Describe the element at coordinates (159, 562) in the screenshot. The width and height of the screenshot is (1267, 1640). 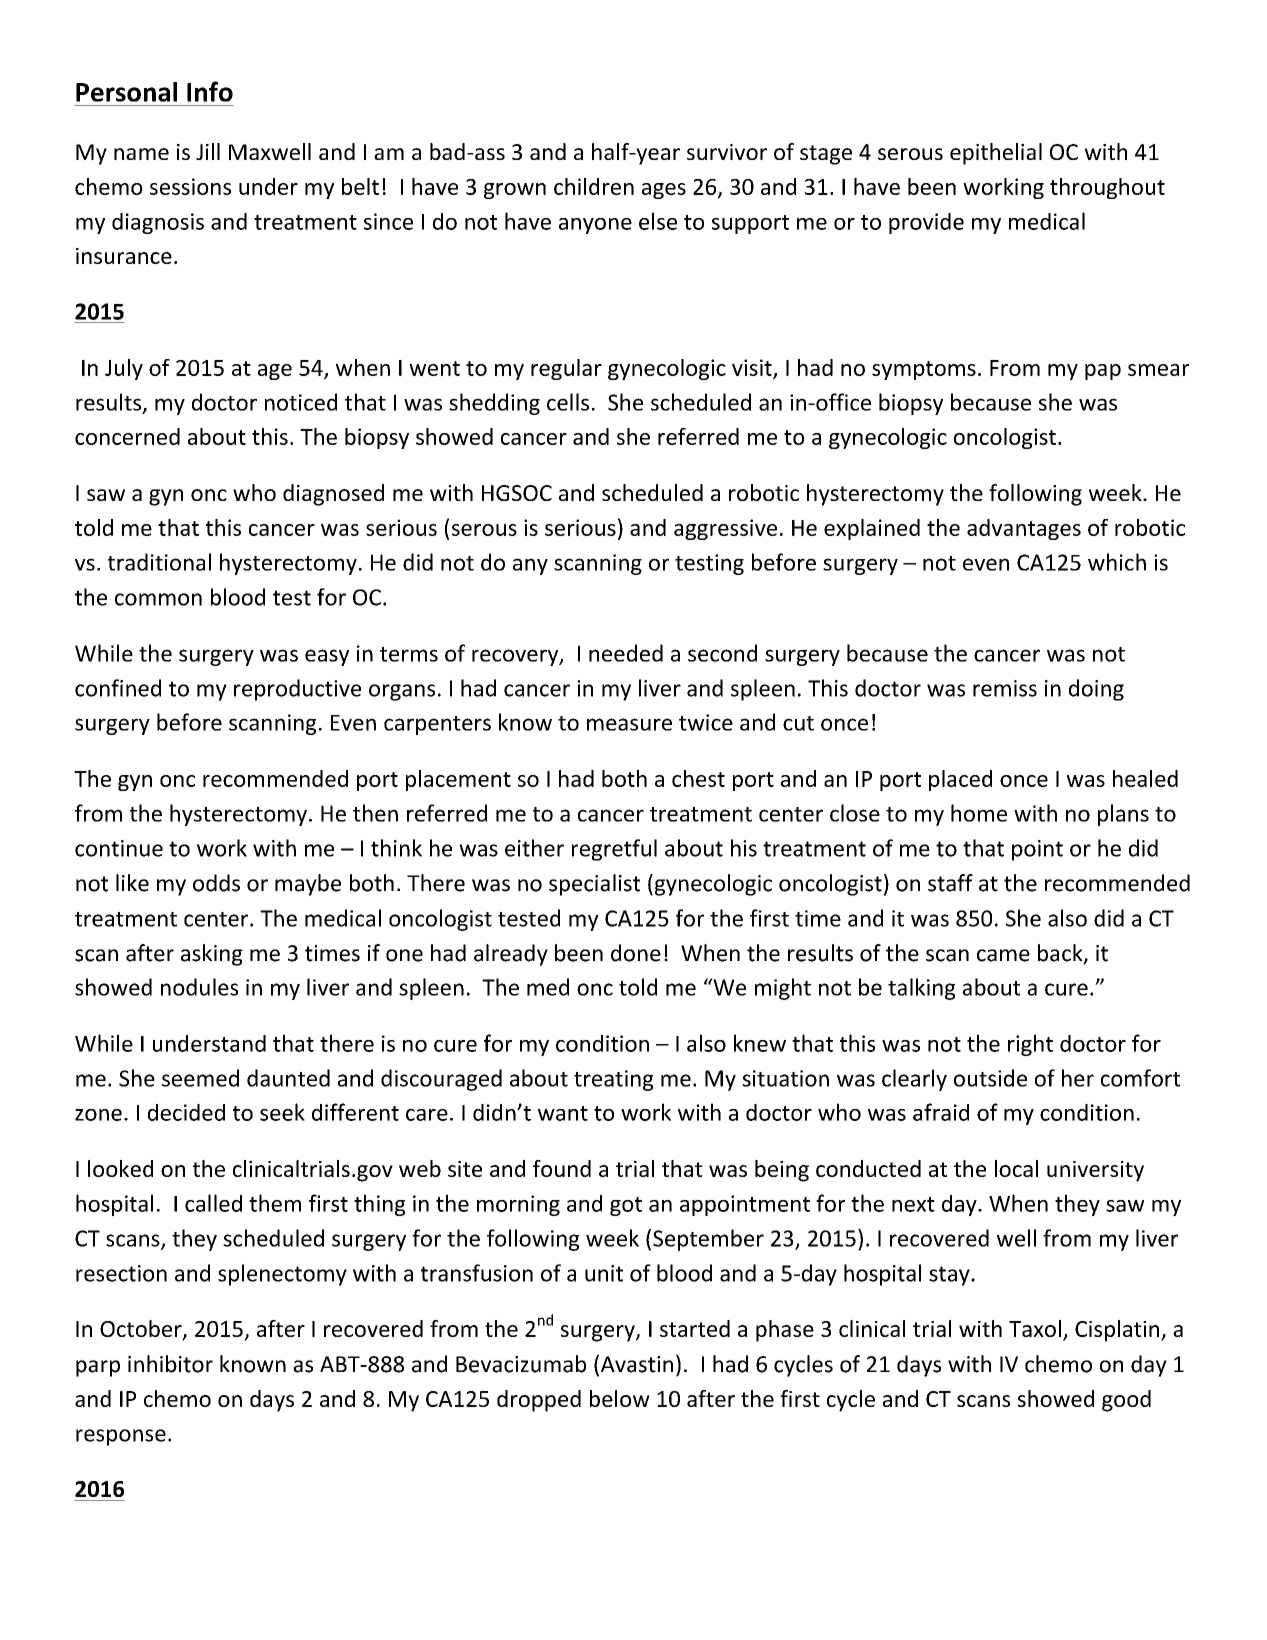
I see `traditional` at that location.
